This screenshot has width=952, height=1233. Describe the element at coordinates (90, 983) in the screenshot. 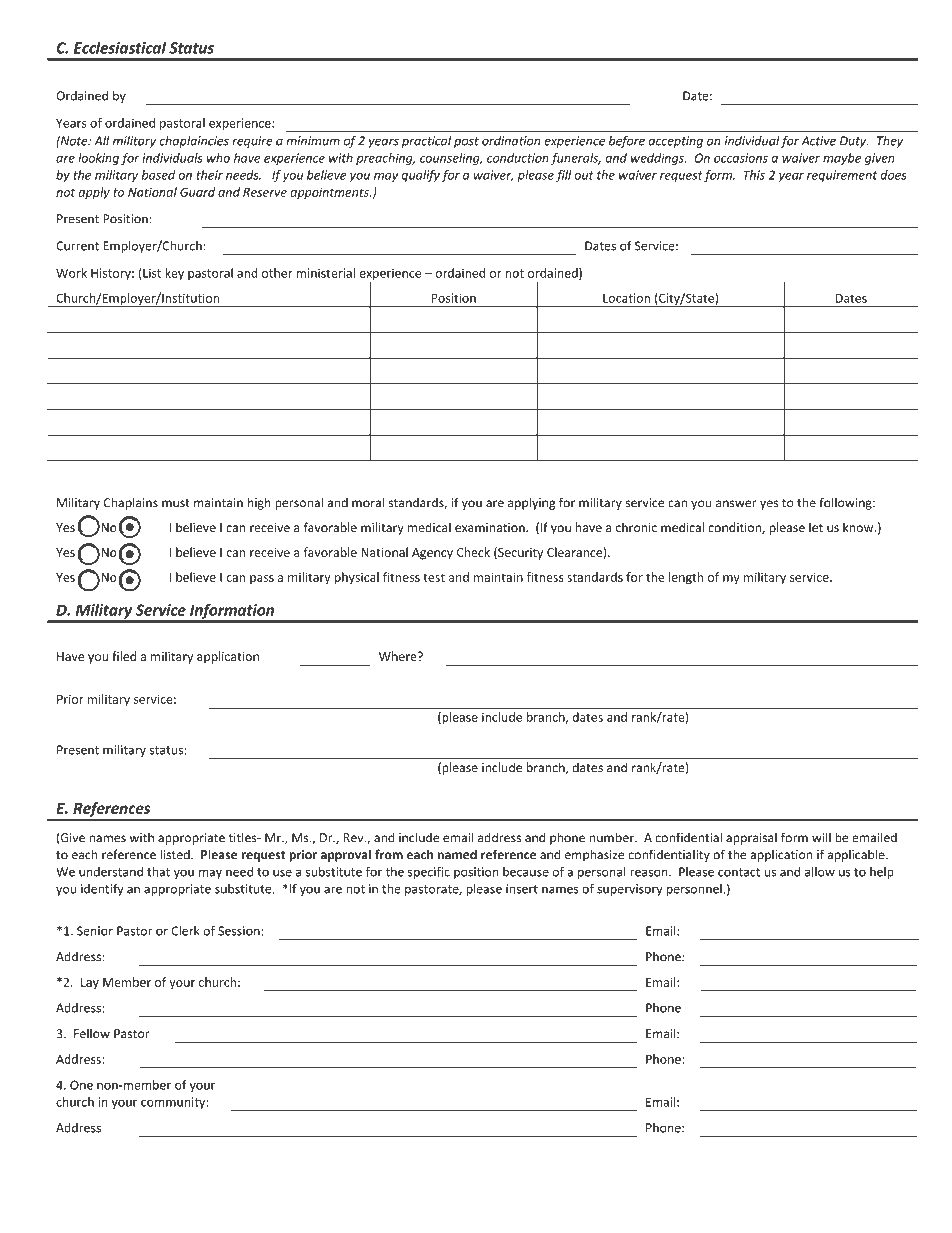

I see `Lay` at that location.
